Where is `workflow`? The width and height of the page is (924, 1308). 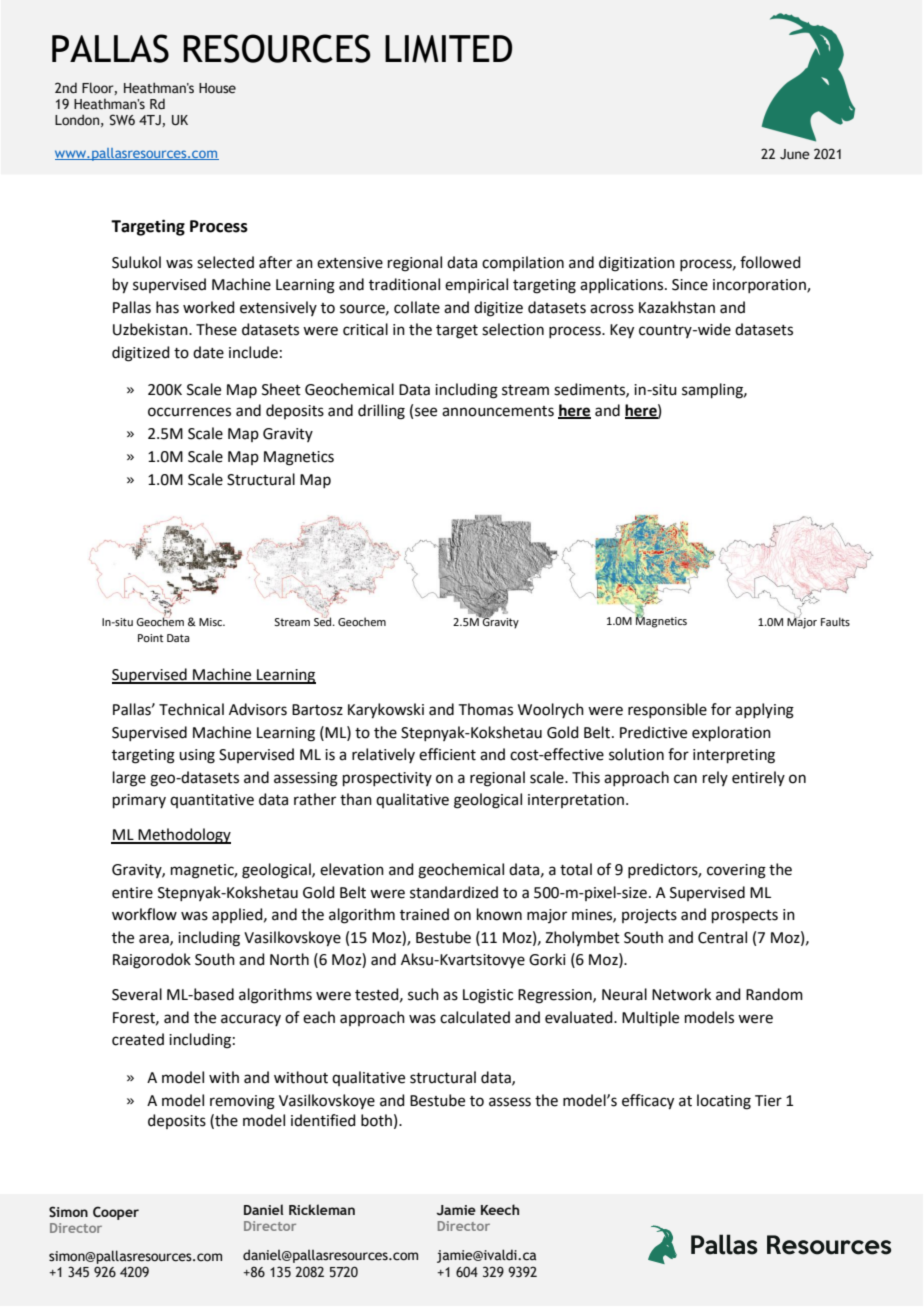 workflow is located at coordinates (144, 914).
